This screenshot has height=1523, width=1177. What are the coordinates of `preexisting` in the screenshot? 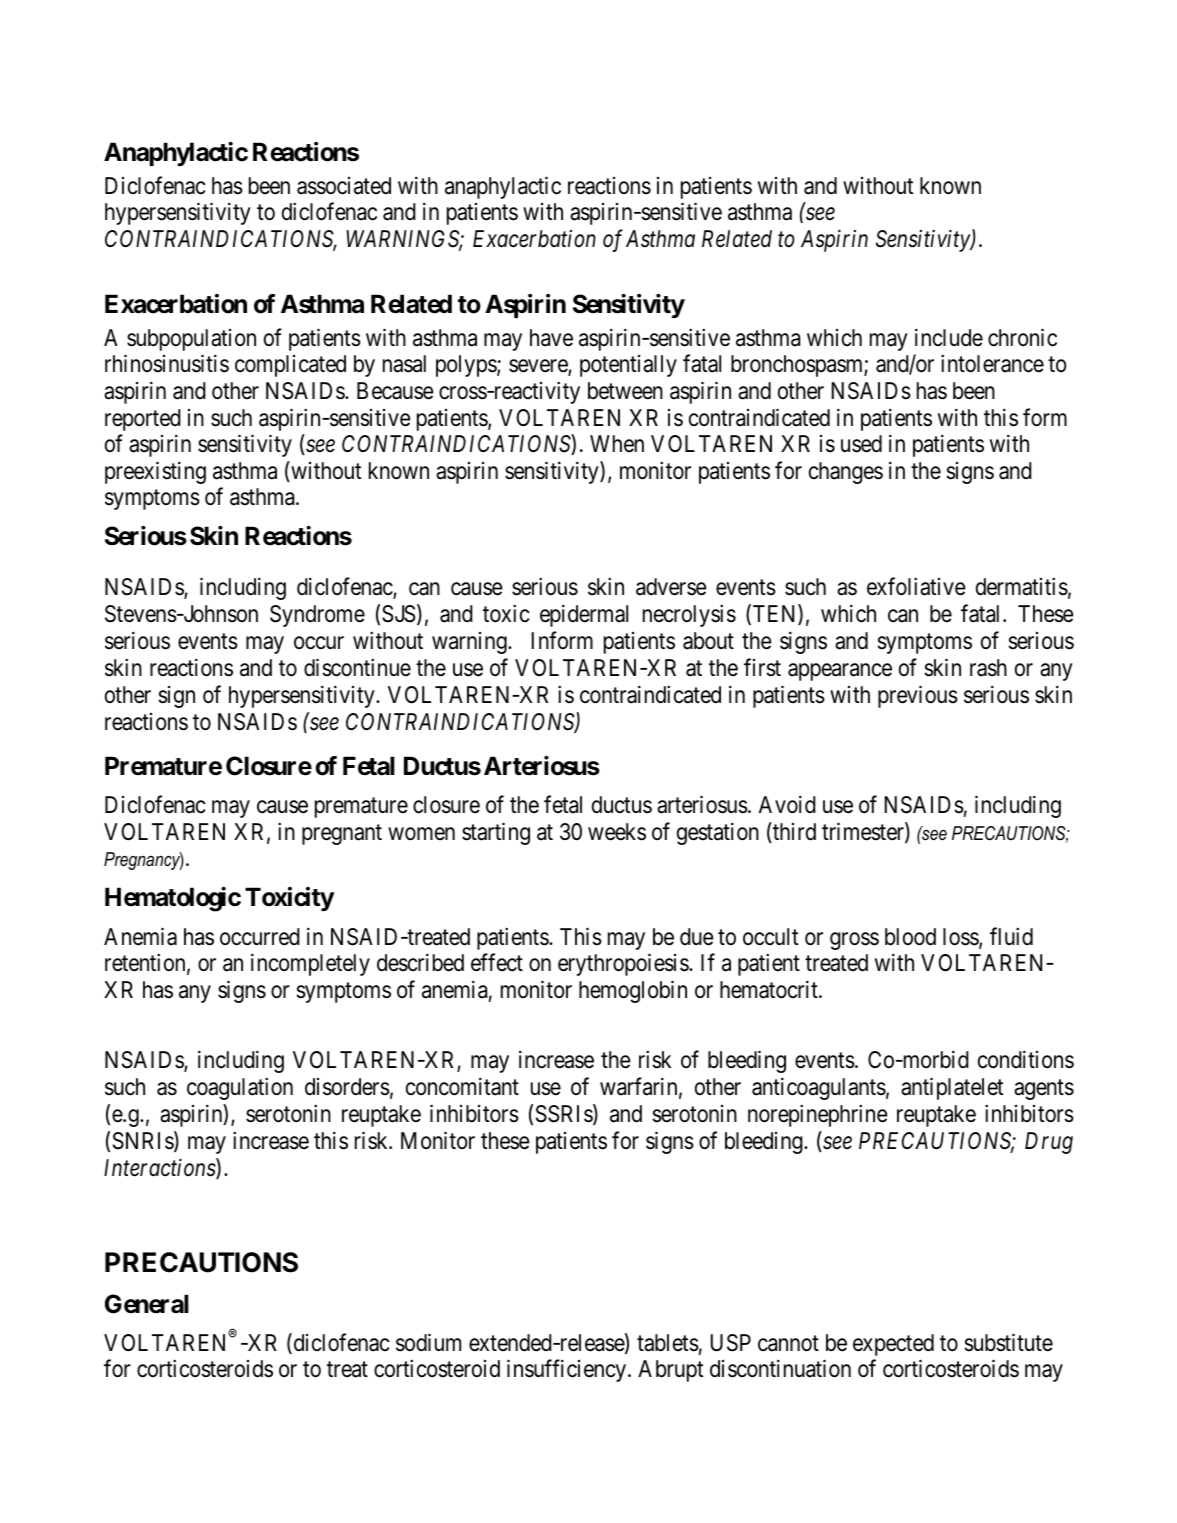 It's located at (155, 472).
